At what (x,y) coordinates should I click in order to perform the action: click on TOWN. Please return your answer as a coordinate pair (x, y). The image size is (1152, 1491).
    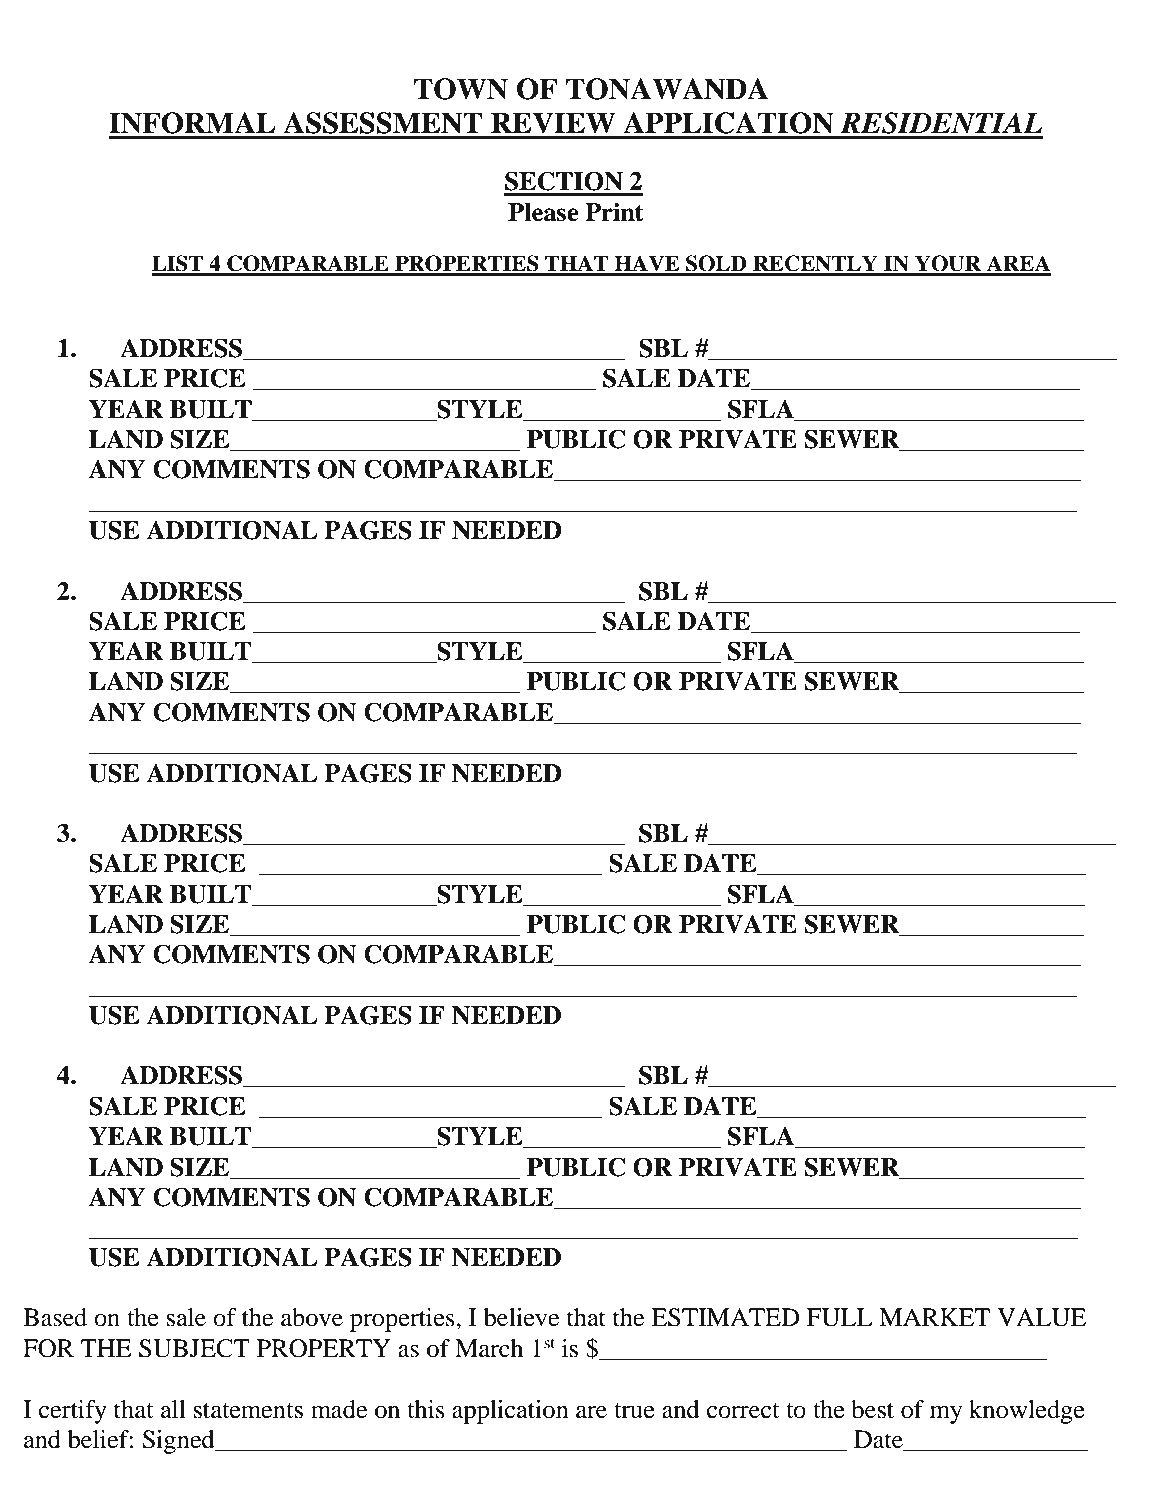
    Looking at the image, I should click on (461, 89).
